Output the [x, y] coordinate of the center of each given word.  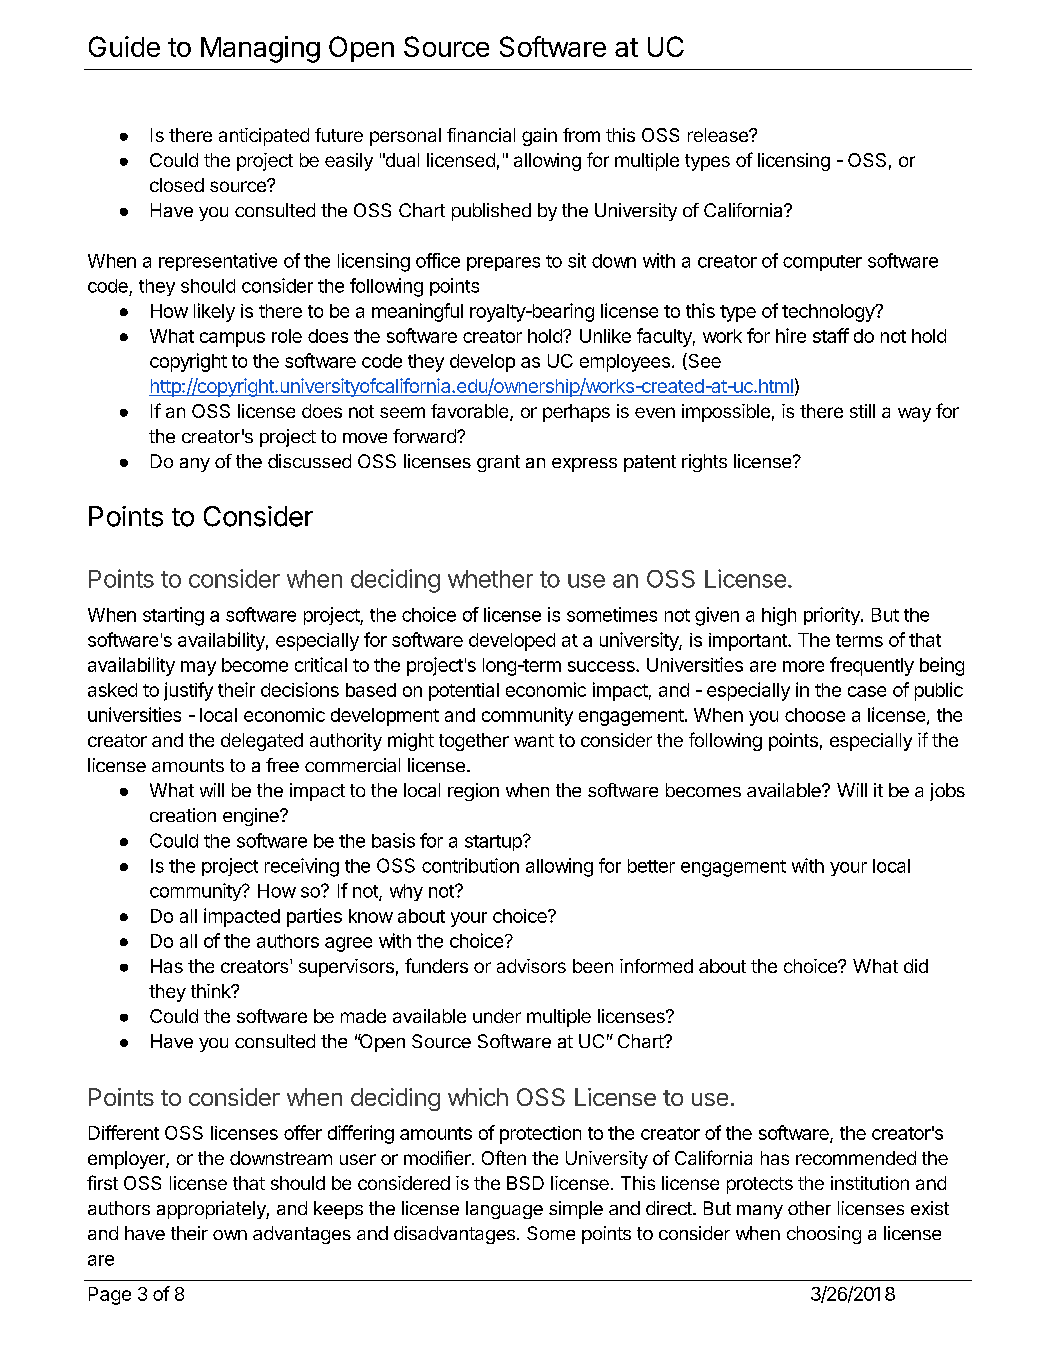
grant [498, 463]
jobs [947, 792]
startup [494, 843]
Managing [260, 49]
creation [183, 815]
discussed [309, 461]
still [862, 411]
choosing [824, 1235]
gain [539, 137]
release [719, 135]
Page [110, 1296]
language [504, 1210]
